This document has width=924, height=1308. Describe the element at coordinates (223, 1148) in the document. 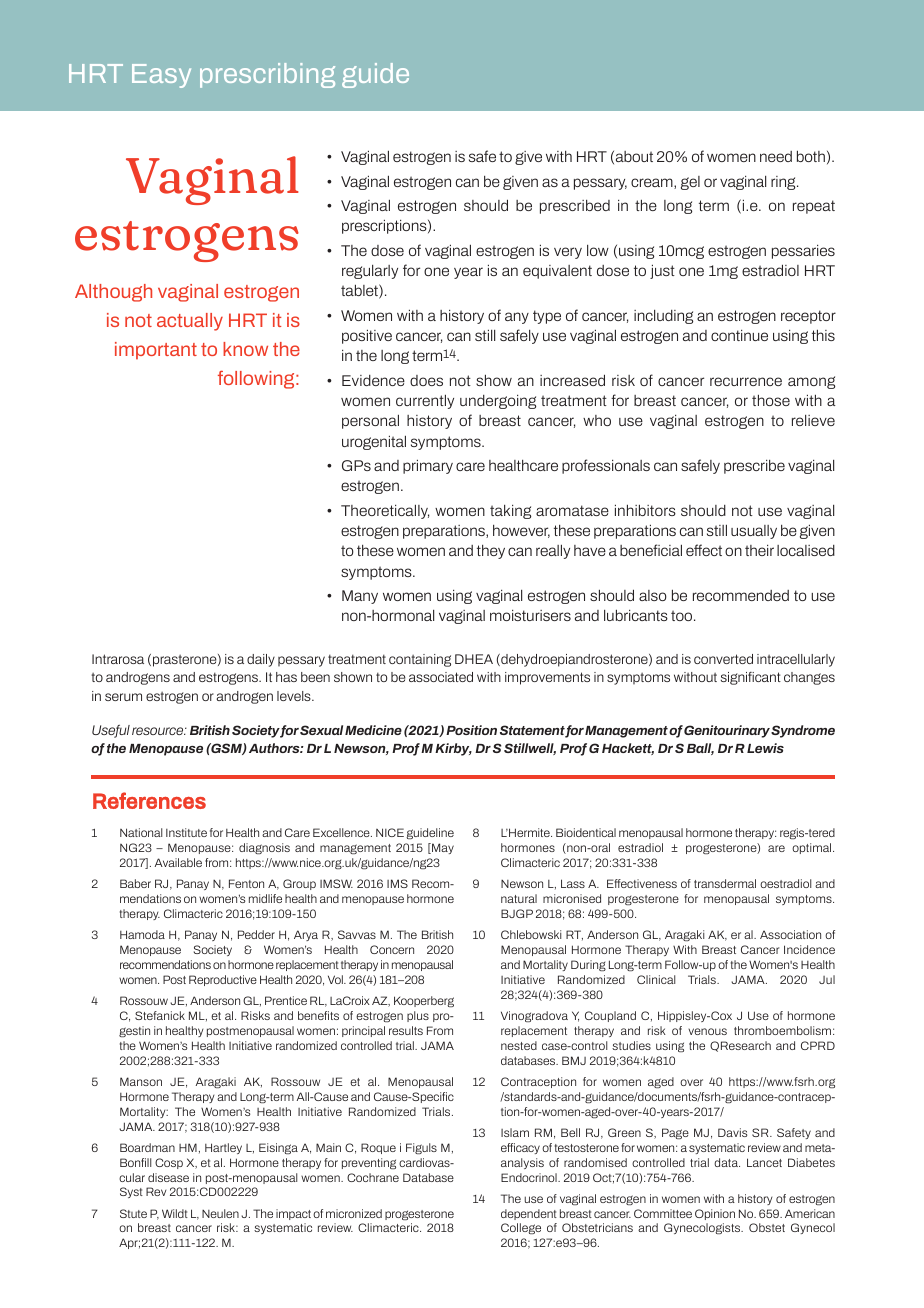

I see `Hartley` at that location.
